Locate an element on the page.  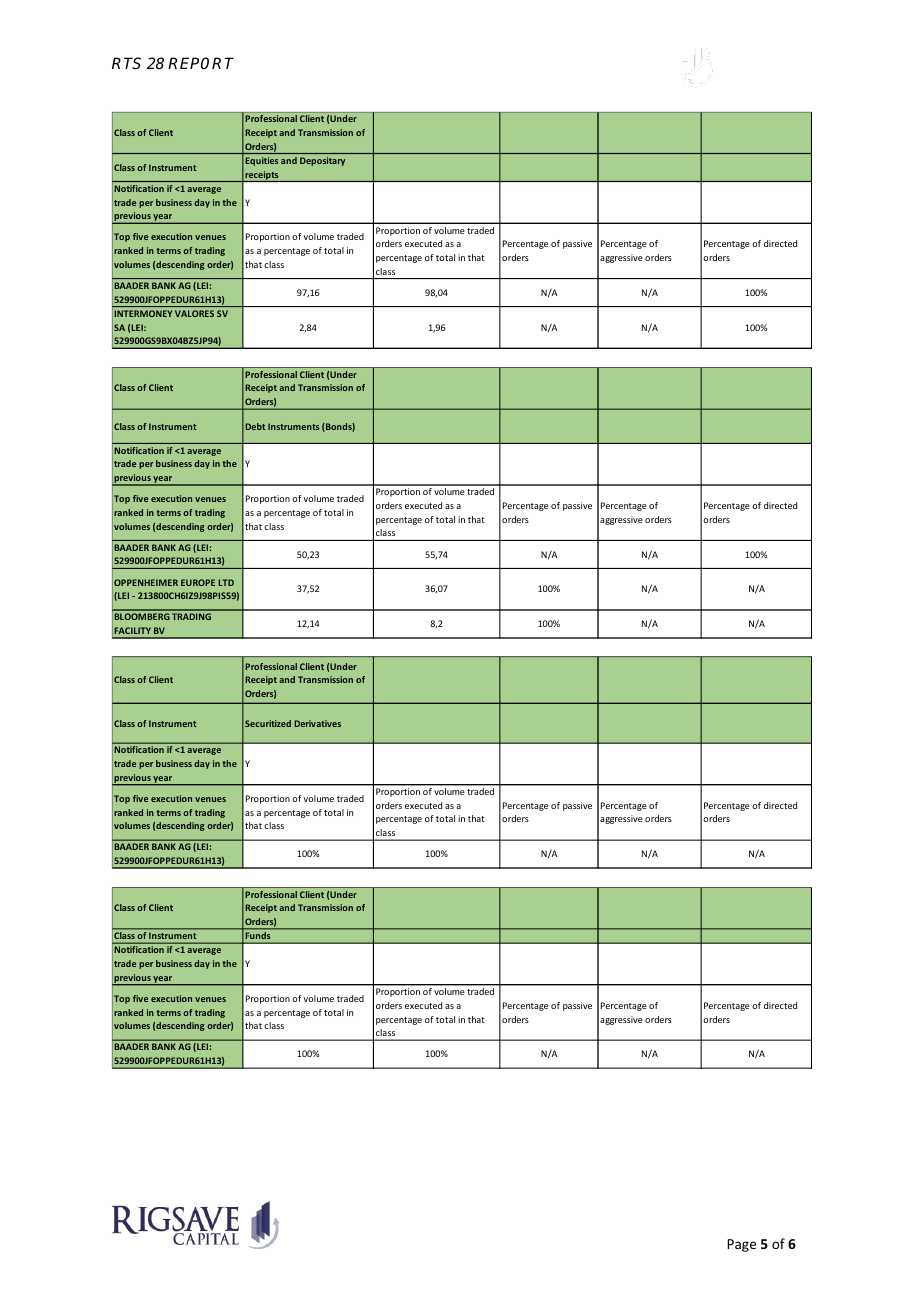
RTS is located at coordinates (126, 63).
